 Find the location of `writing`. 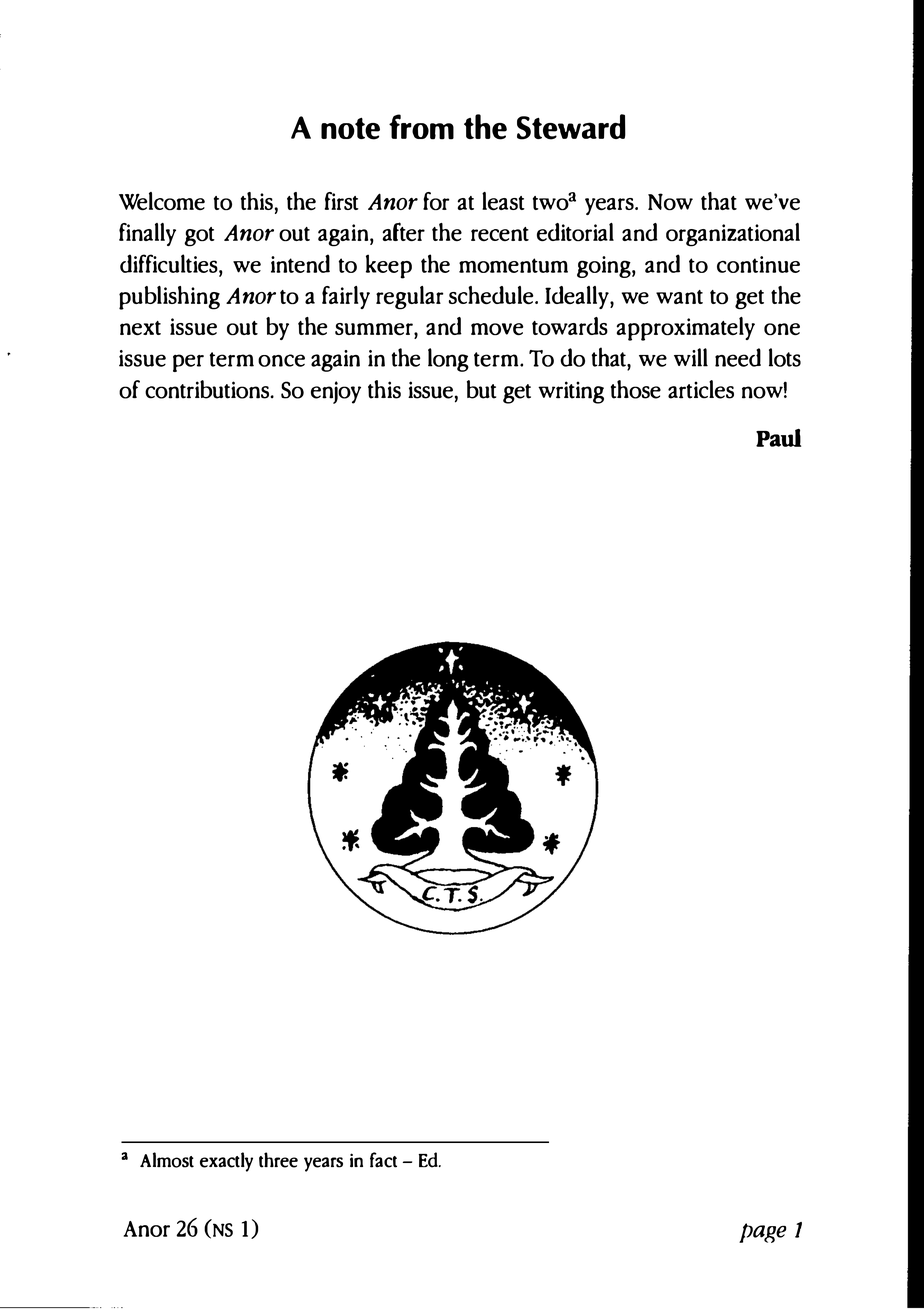

writing is located at coordinates (571, 392).
